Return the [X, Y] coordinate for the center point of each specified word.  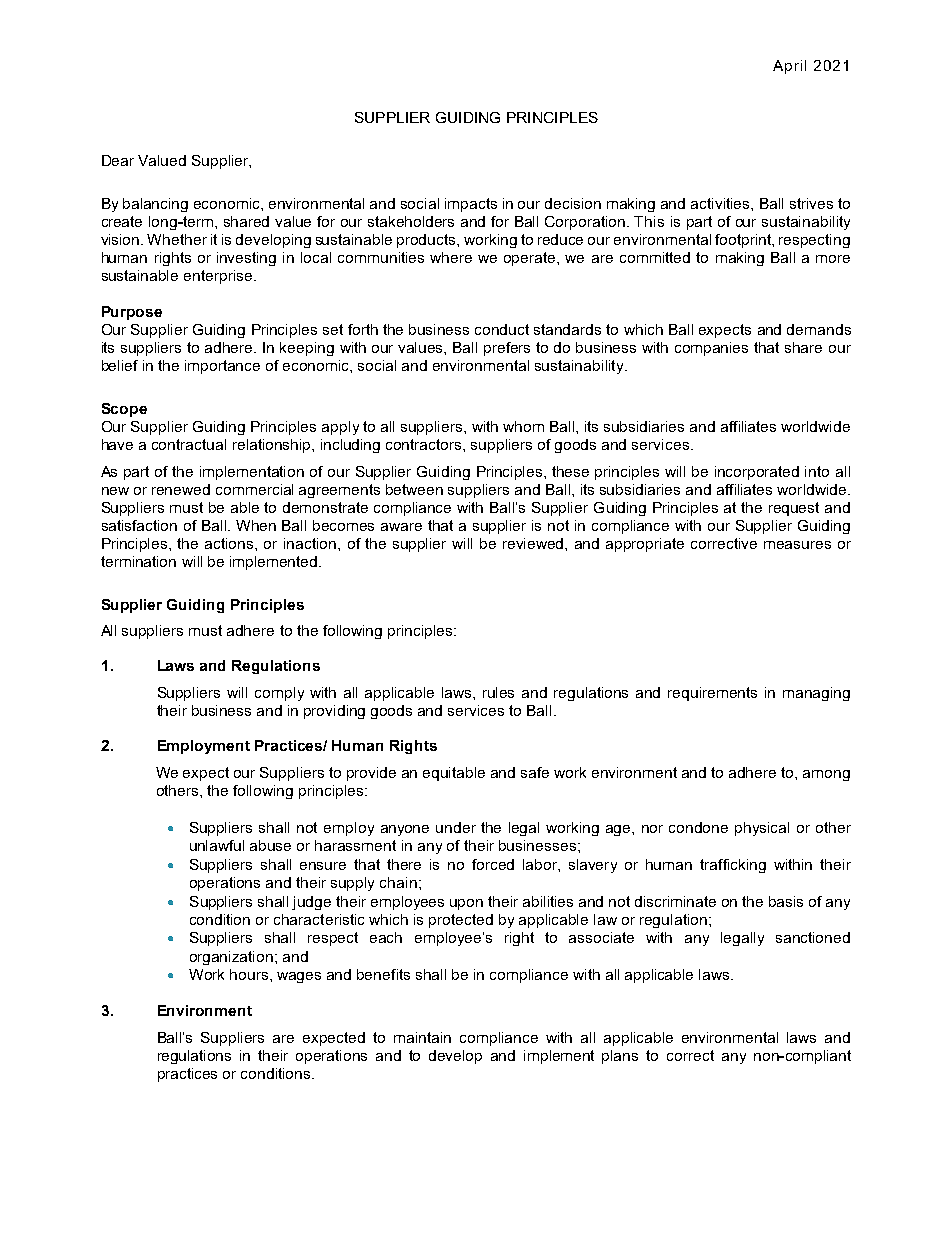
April [789, 67]
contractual [189, 444]
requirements [712, 694]
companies [711, 349]
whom [523, 426]
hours [250, 974]
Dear [118, 160]
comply [279, 694]
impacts [471, 205]
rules [498, 692]
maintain [422, 1037]
